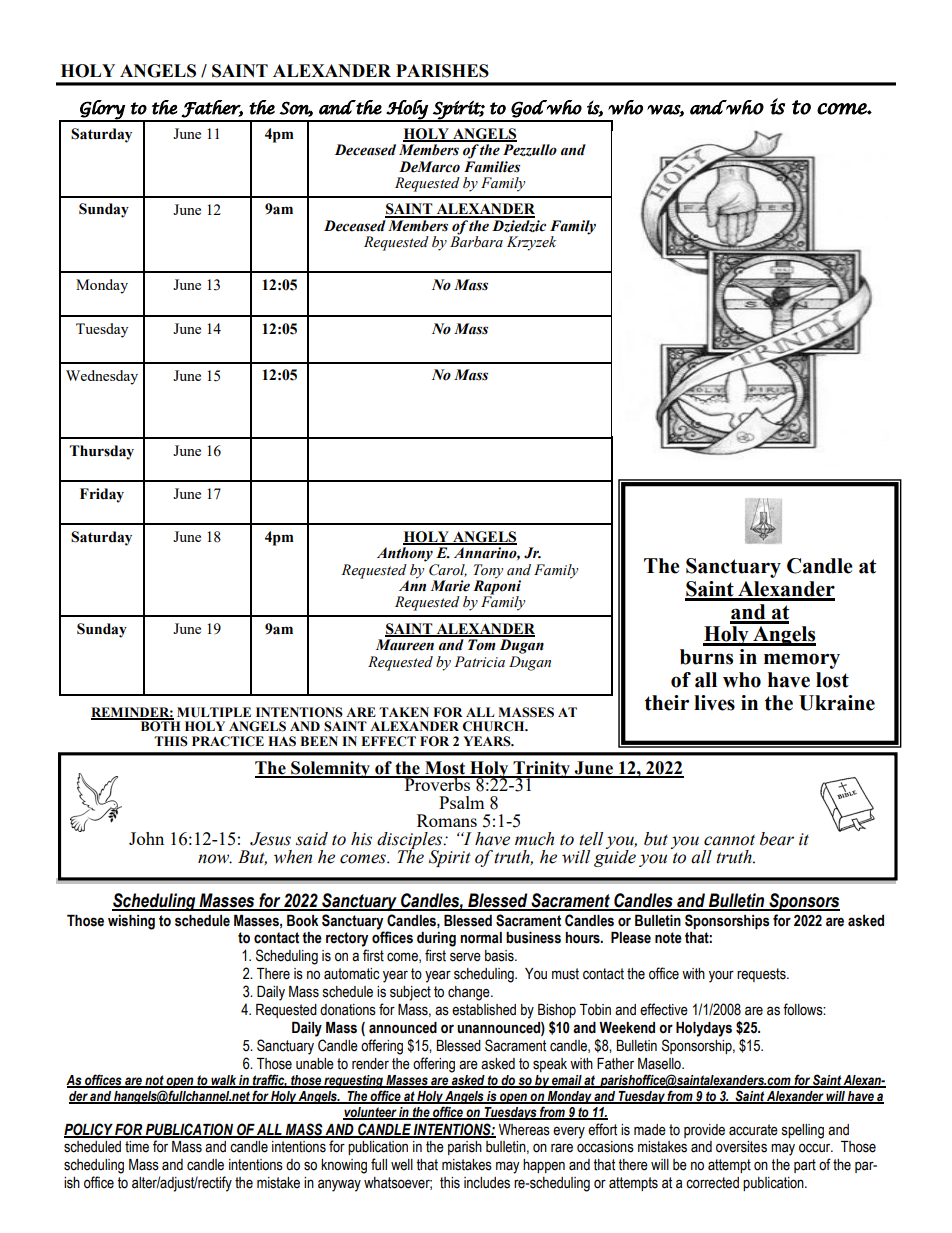  I want to click on burns, so click(706, 657).
